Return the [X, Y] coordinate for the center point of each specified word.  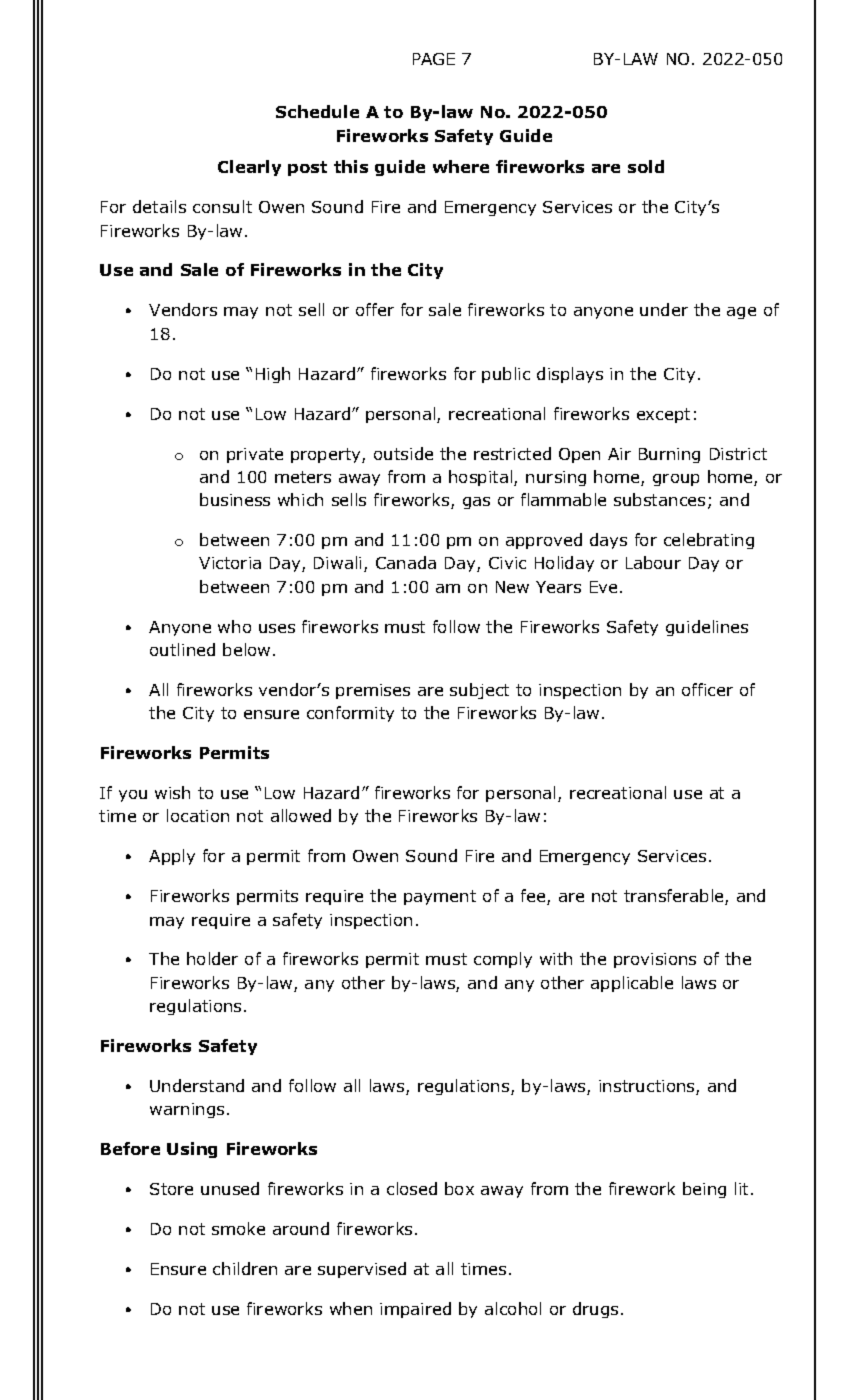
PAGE [434, 59]
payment [440, 897]
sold [646, 166]
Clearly [249, 168]
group [676, 480]
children [245, 1268]
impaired [415, 1310]
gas [476, 503]
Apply [172, 857]
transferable [675, 897]
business [235, 499]
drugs [595, 1310]
